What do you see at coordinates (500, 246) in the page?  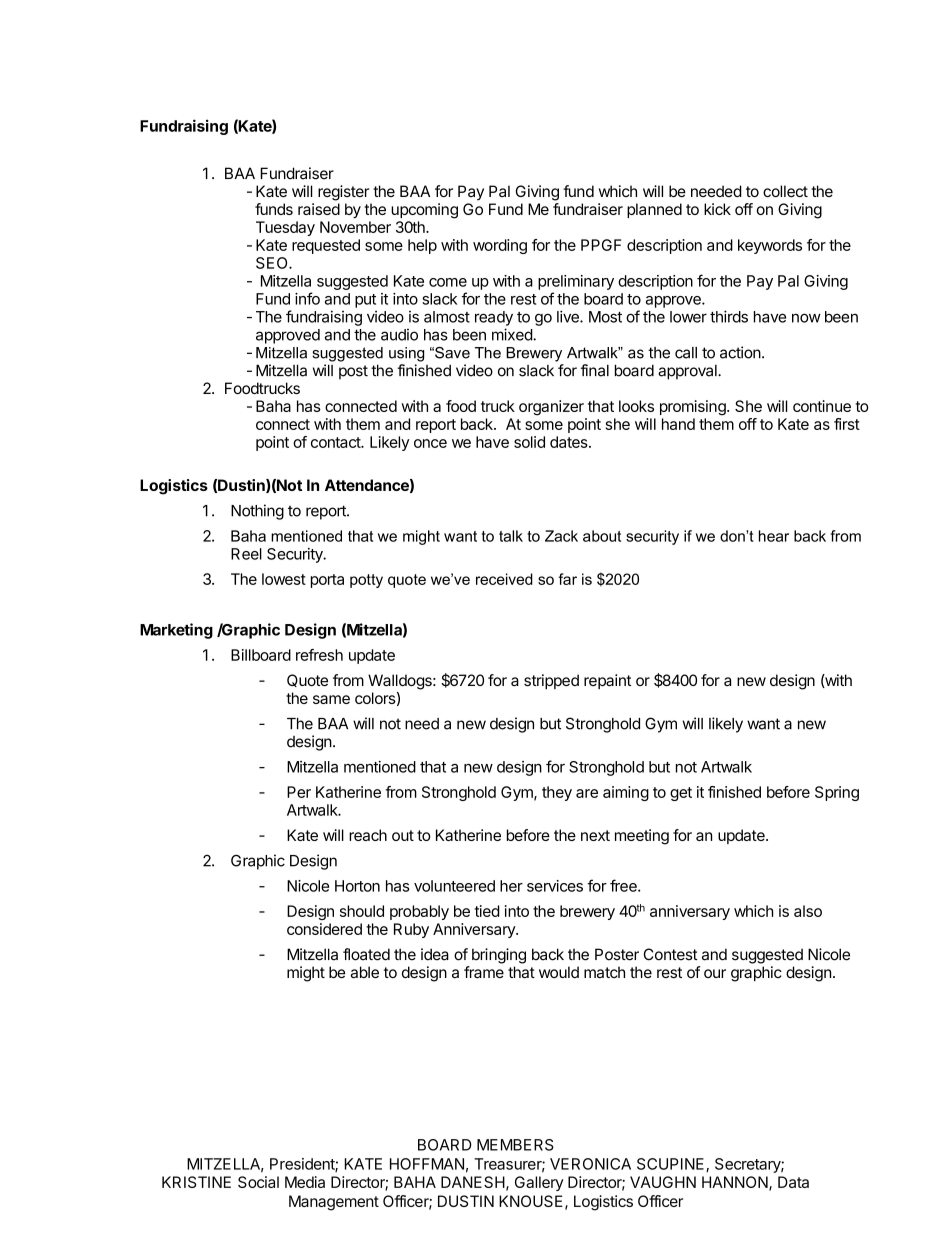 I see `wording` at bounding box center [500, 246].
